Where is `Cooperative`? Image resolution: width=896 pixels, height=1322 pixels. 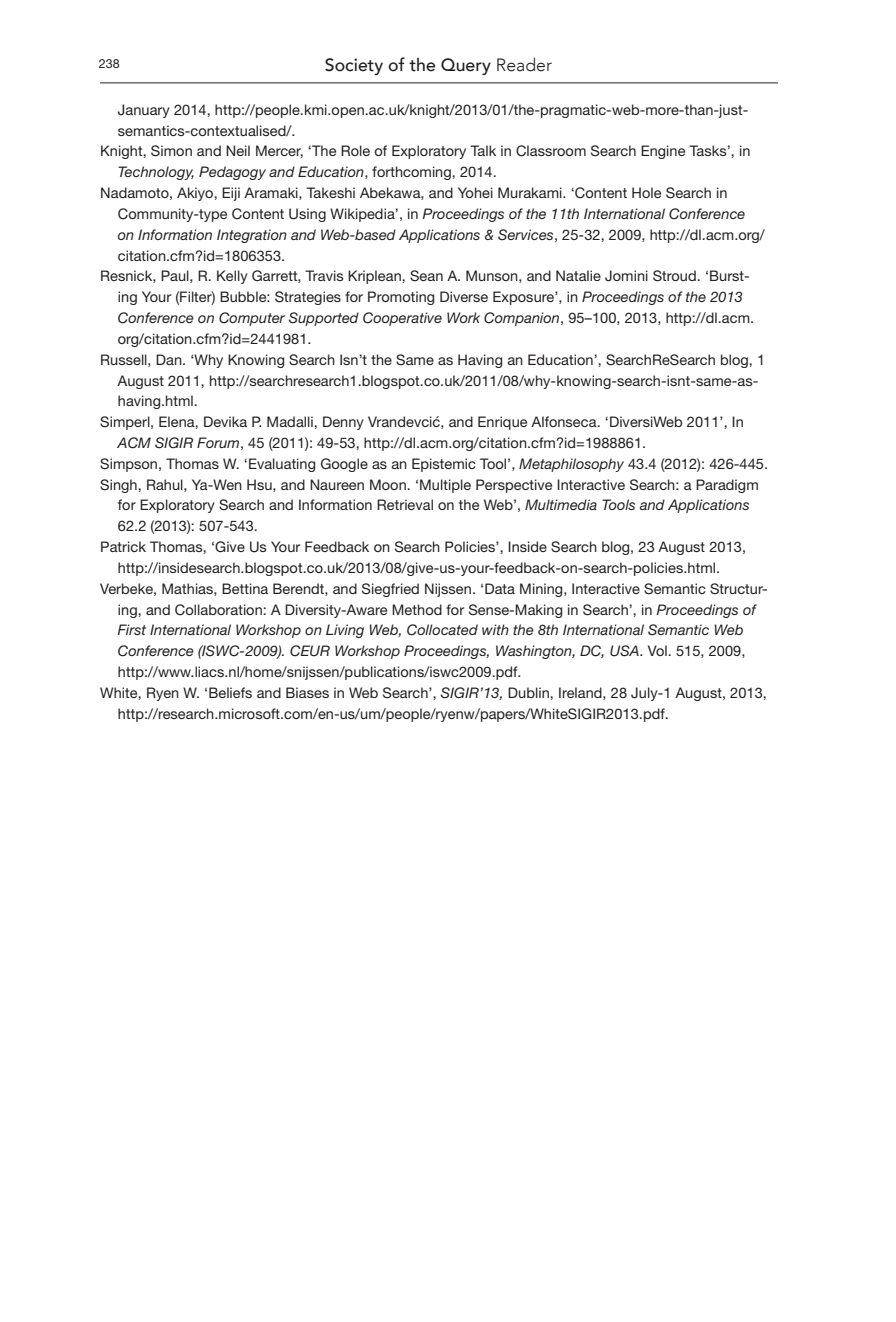
Cooperative is located at coordinates (402, 319).
